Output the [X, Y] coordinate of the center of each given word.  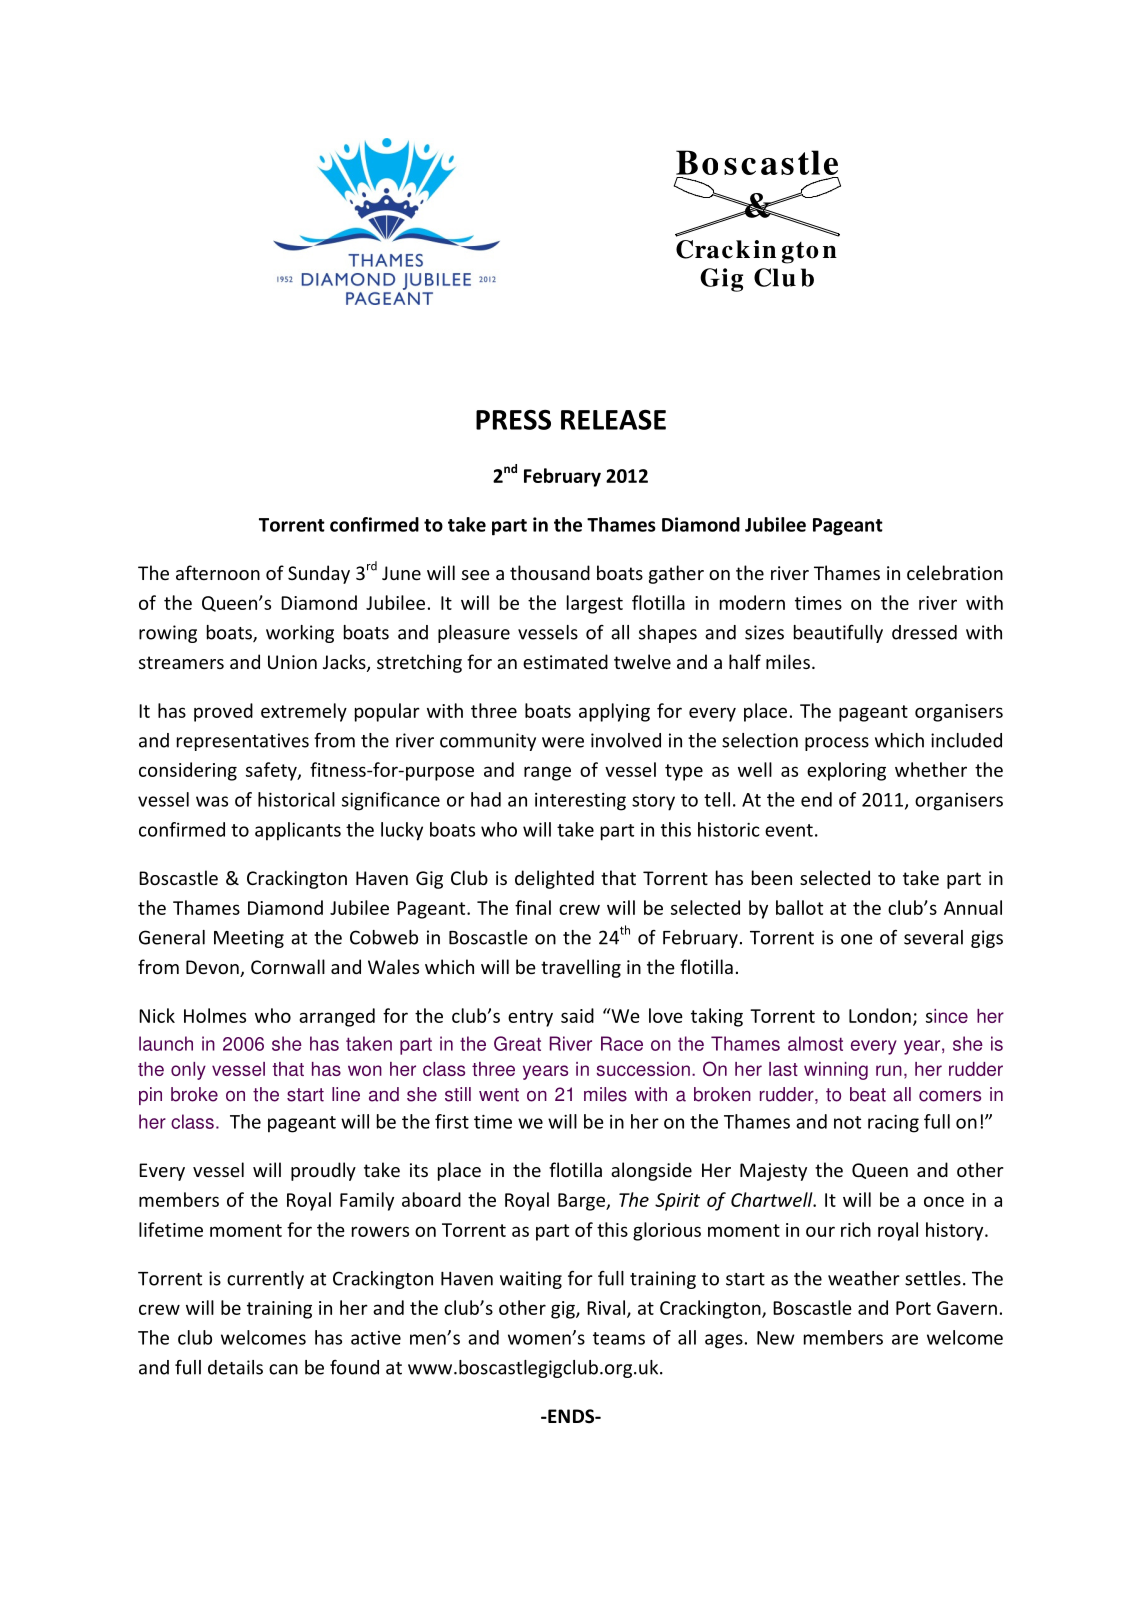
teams [619, 1338]
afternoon [218, 572]
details [235, 1367]
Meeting [249, 939]
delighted [554, 879]
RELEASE [613, 420]
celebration [955, 572]
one [857, 939]
